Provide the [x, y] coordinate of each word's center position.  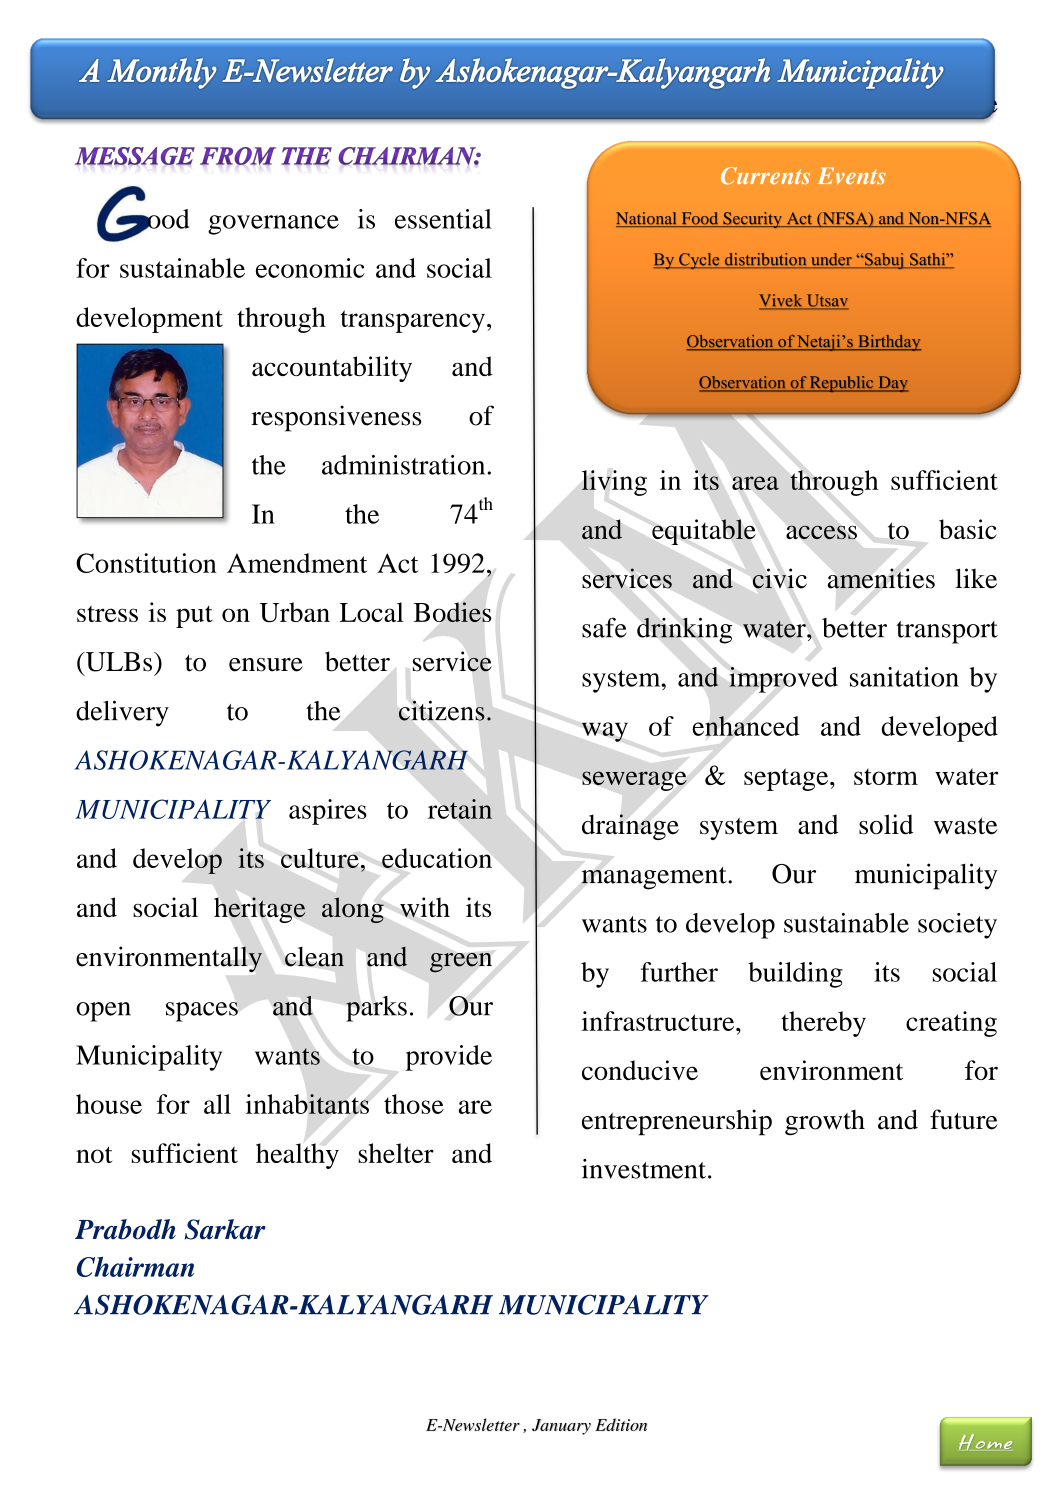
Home [985, 1442]
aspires [328, 812]
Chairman [135, 1267]
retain [460, 809]
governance [273, 225]
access [821, 532]
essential [443, 219]
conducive [640, 1070]
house [109, 1104]
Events [851, 175]
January [561, 1427]
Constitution [146, 563]
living [614, 483]
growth [825, 1123]
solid [886, 824]
